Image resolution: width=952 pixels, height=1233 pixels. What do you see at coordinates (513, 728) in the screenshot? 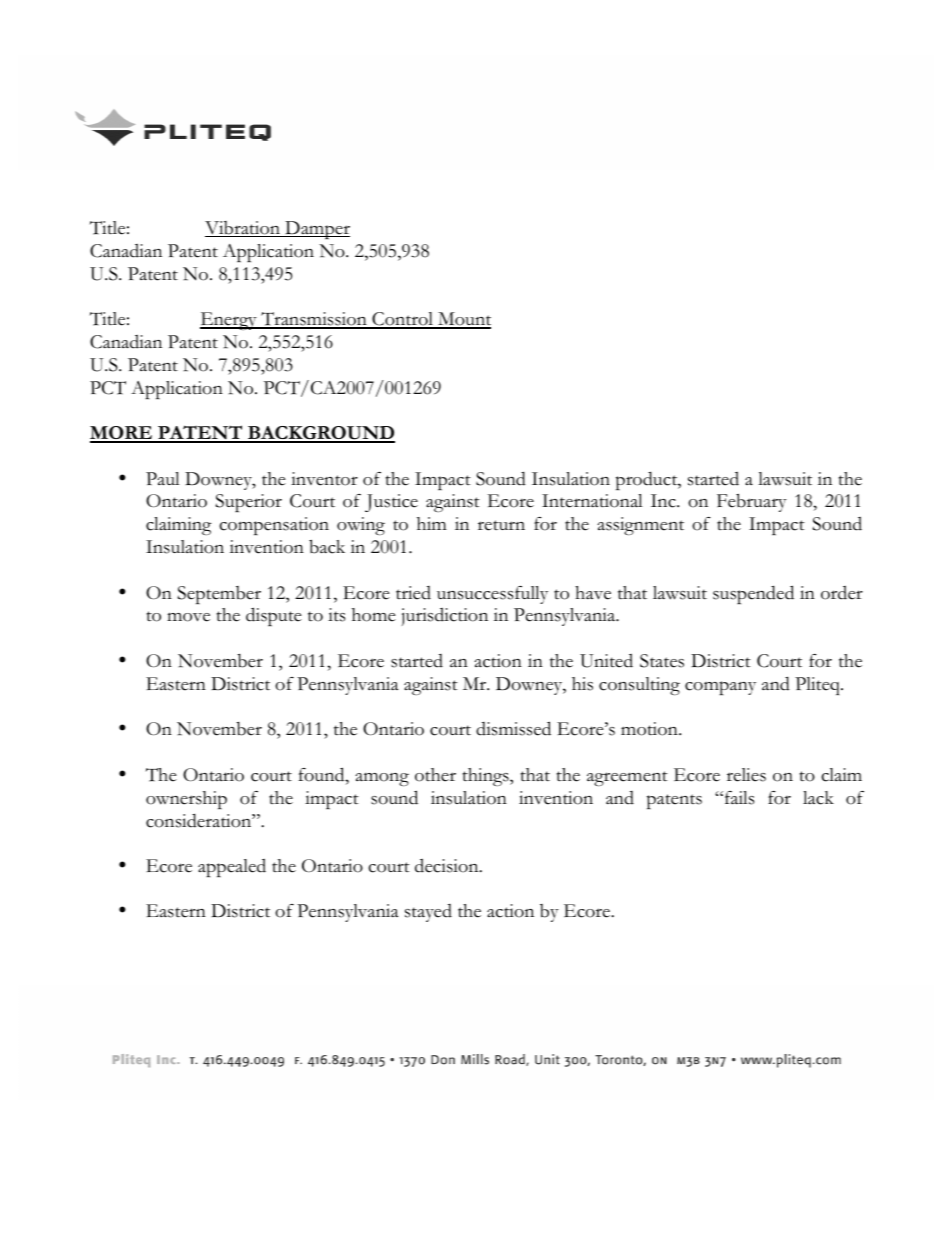
I see `dismissed` at bounding box center [513, 728].
